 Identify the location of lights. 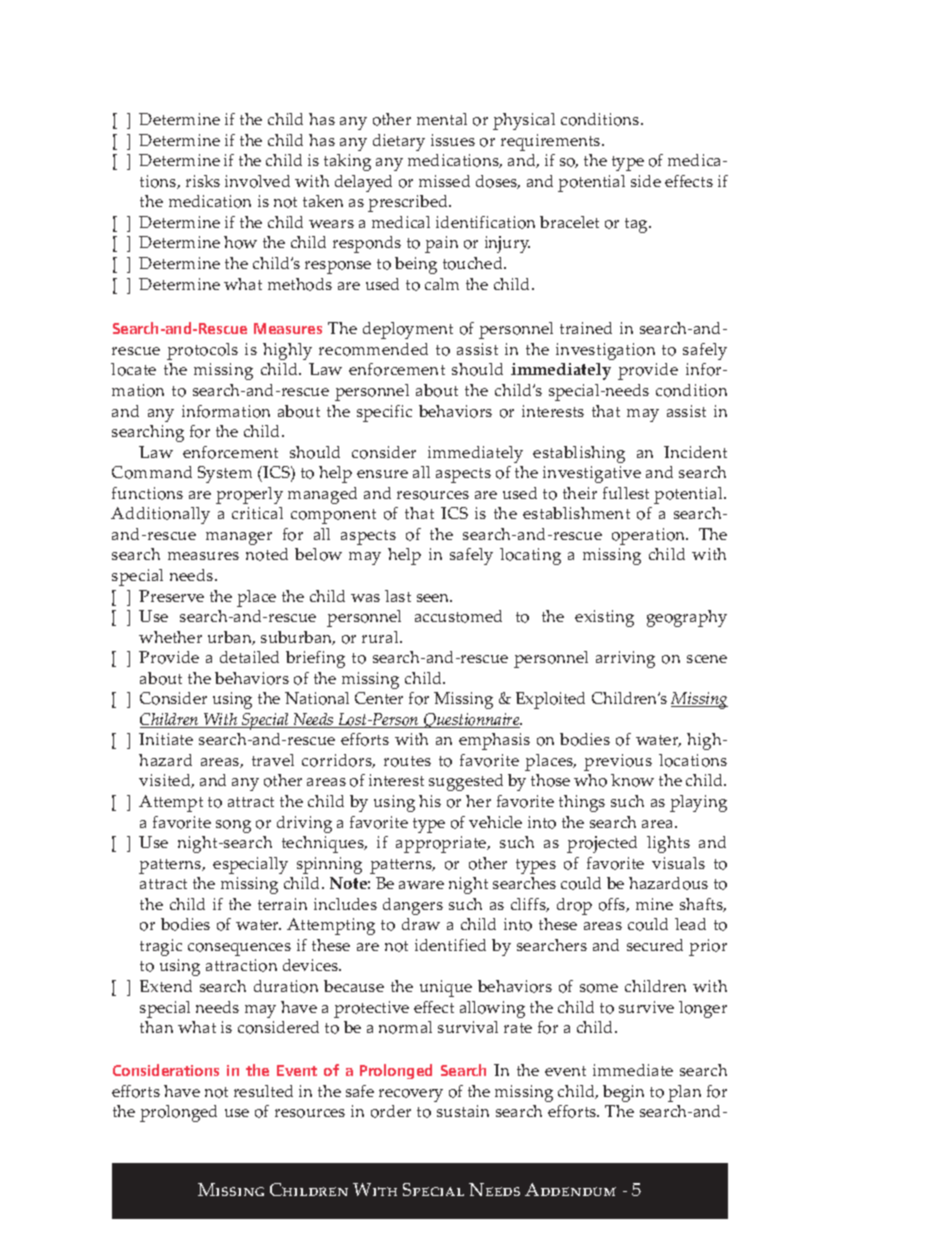
(668, 844).
